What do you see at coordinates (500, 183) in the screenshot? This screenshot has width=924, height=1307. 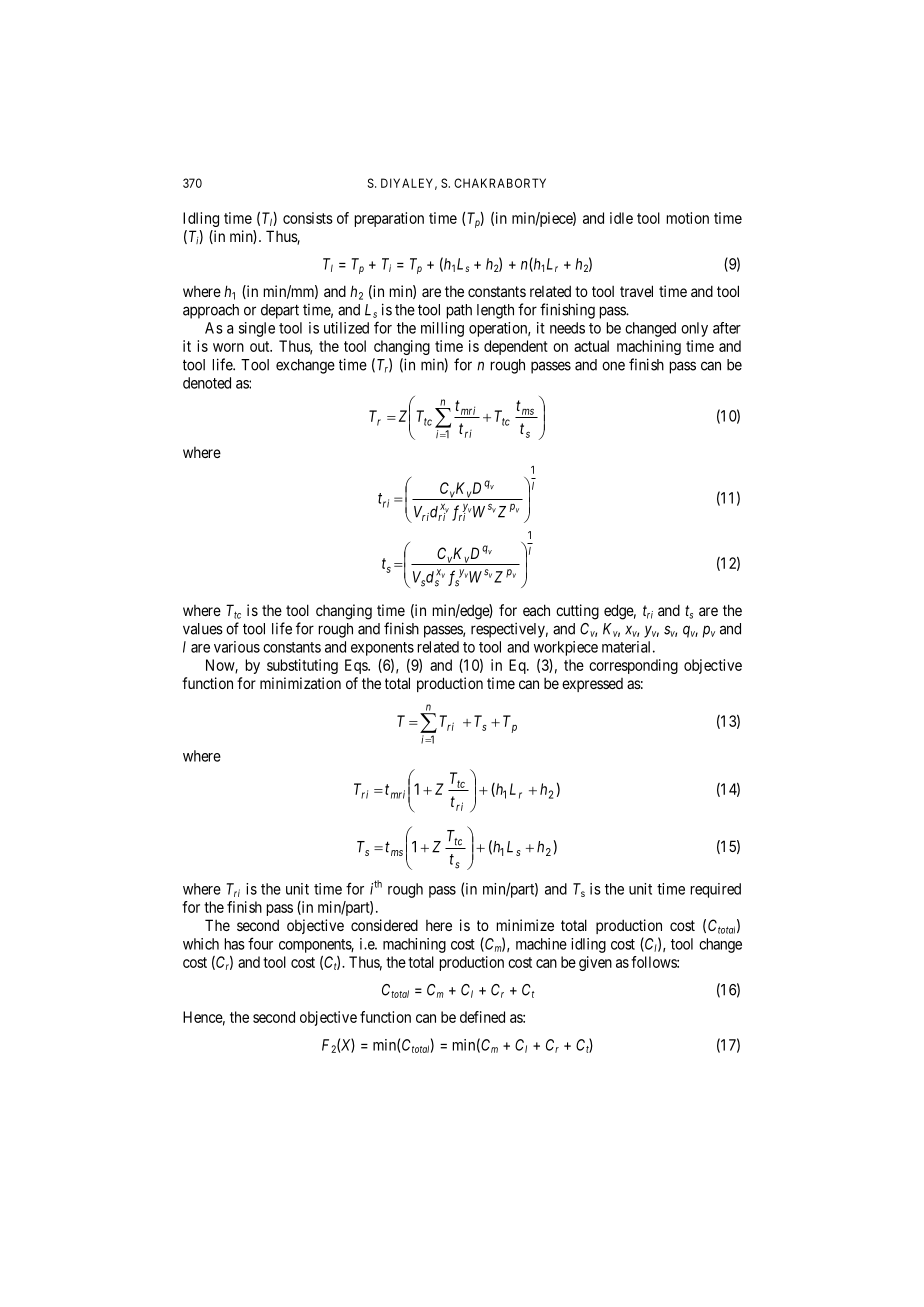 I see `CHAKRABORTY` at bounding box center [500, 183].
